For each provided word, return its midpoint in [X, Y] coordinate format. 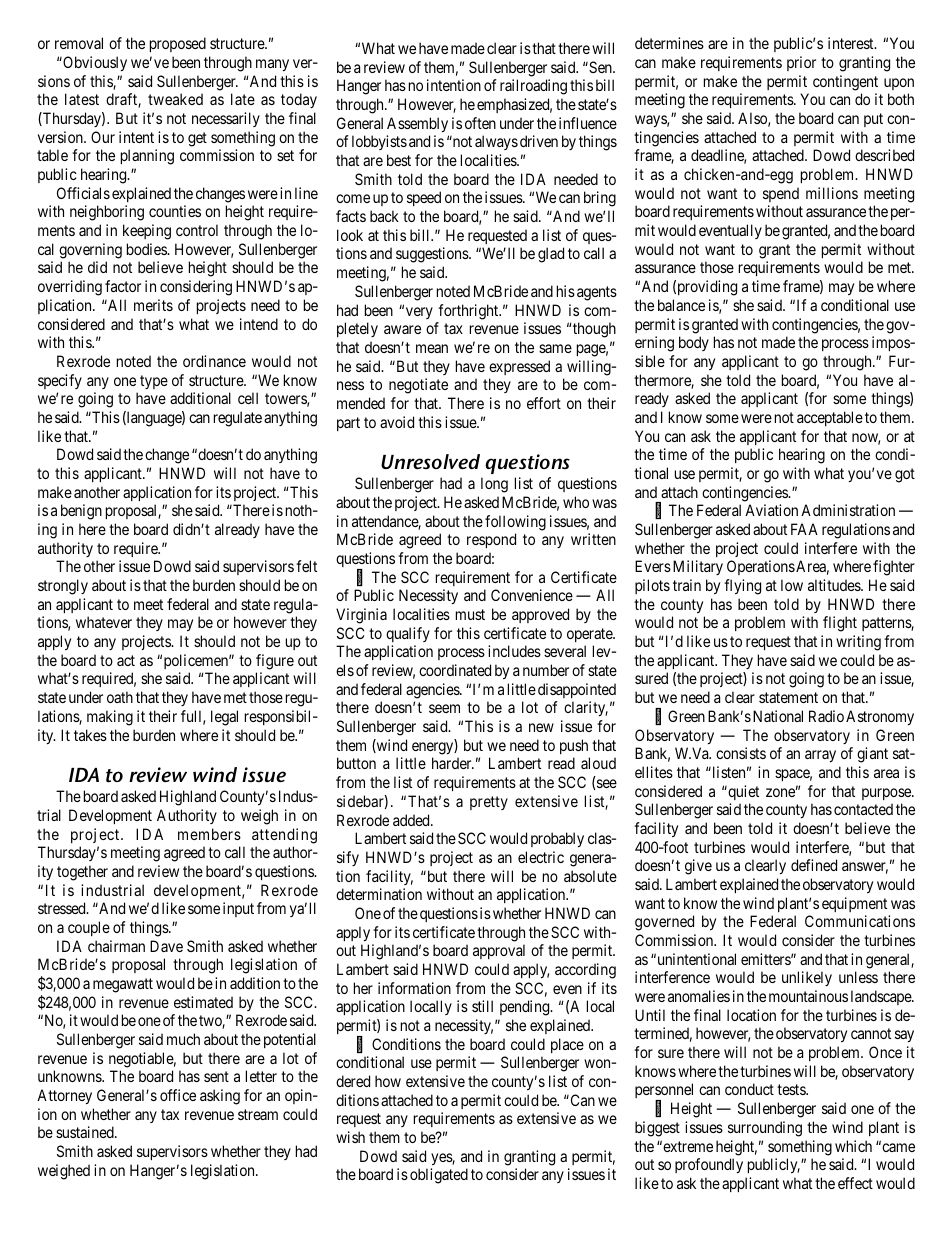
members [209, 834]
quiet [742, 792]
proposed [178, 44]
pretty [489, 803]
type [154, 382]
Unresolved [430, 462]
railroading [533, 87]
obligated [439, 1176]
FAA [804, 529]
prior [801, 63]
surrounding [765, 1129]
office [178, 1095]
